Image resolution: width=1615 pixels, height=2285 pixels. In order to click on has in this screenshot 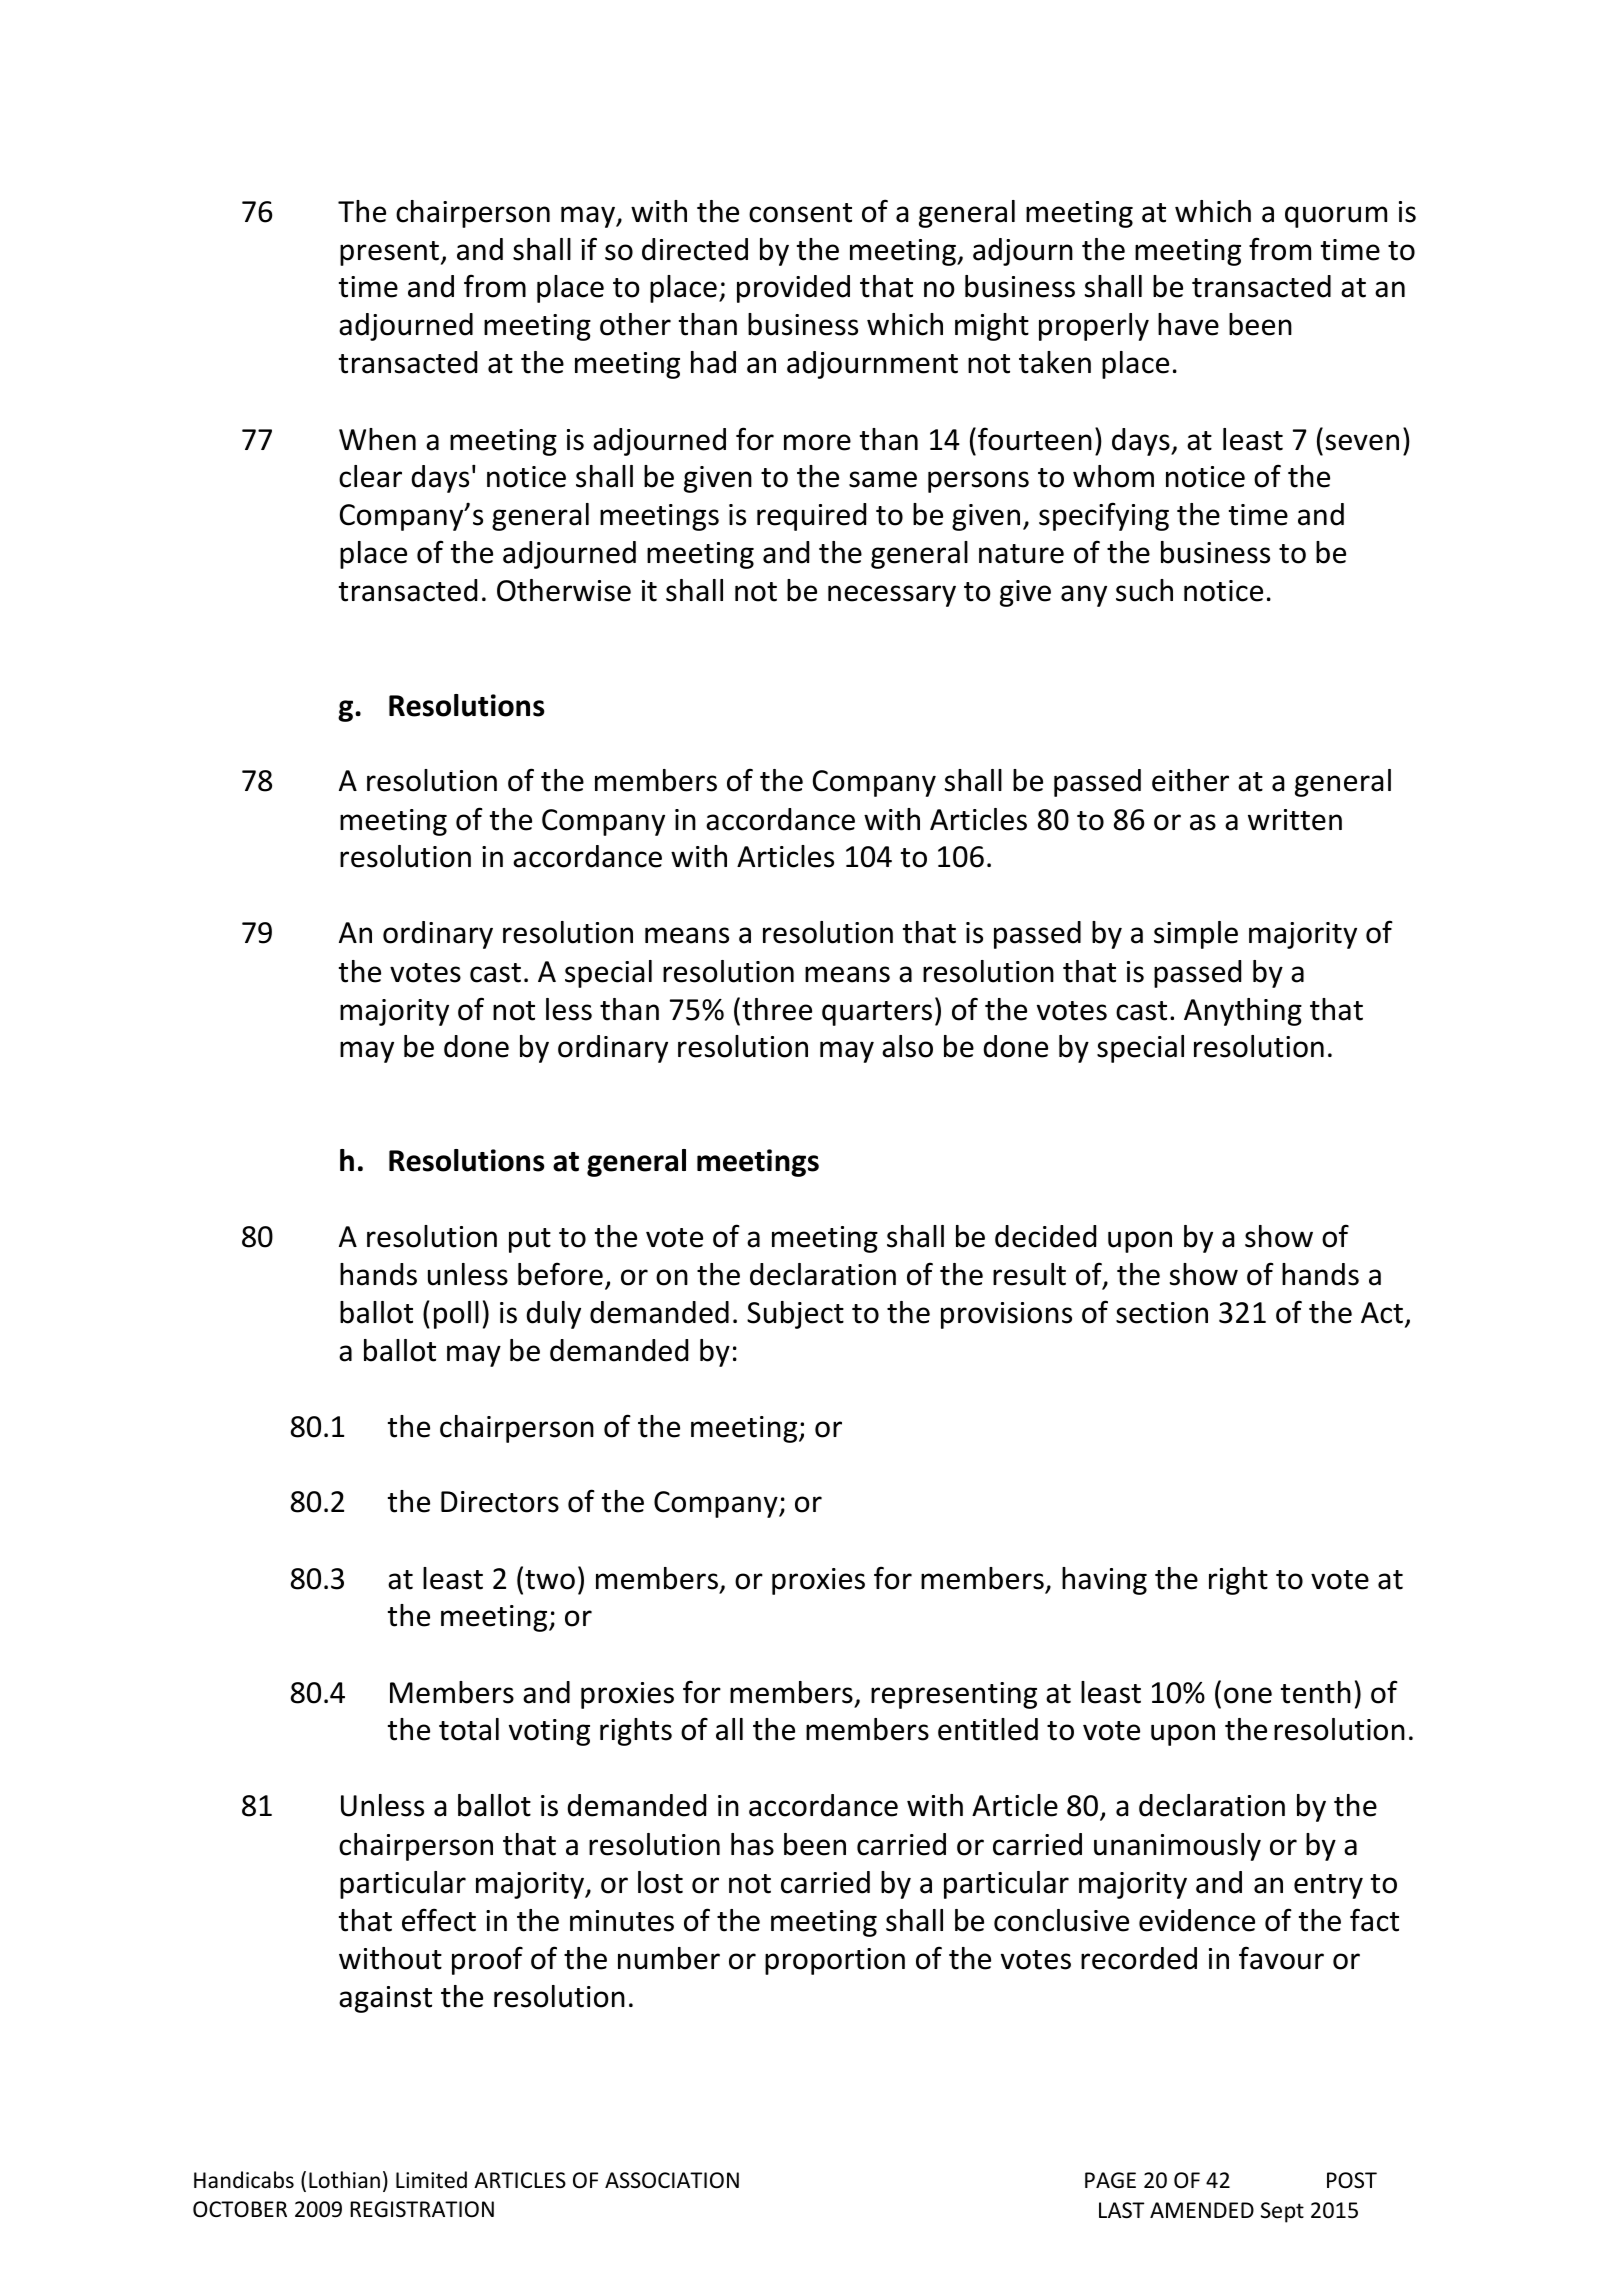, I will do `click(752, 1844)`.
